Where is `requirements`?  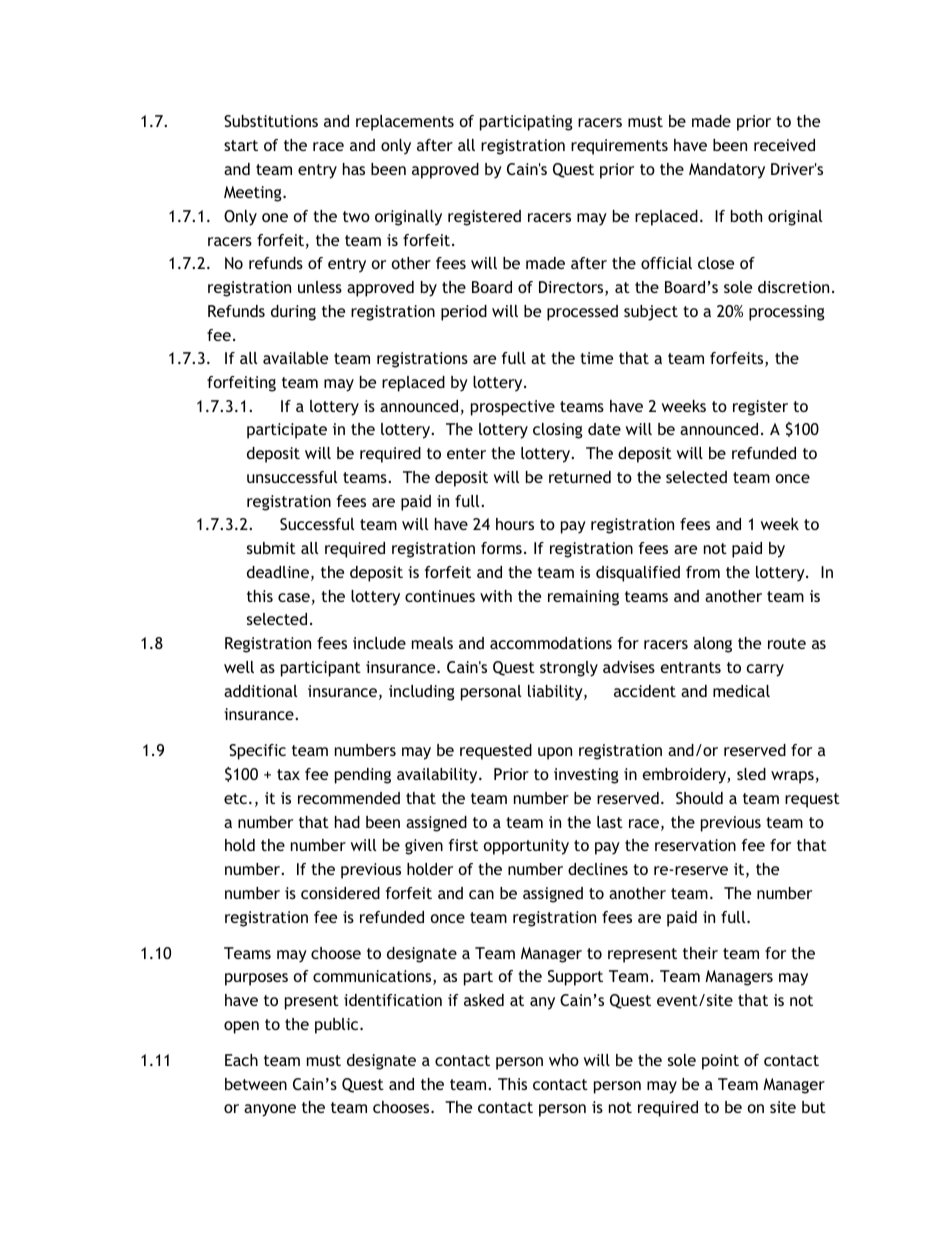 requirements is located at coordinates (619, 147).
